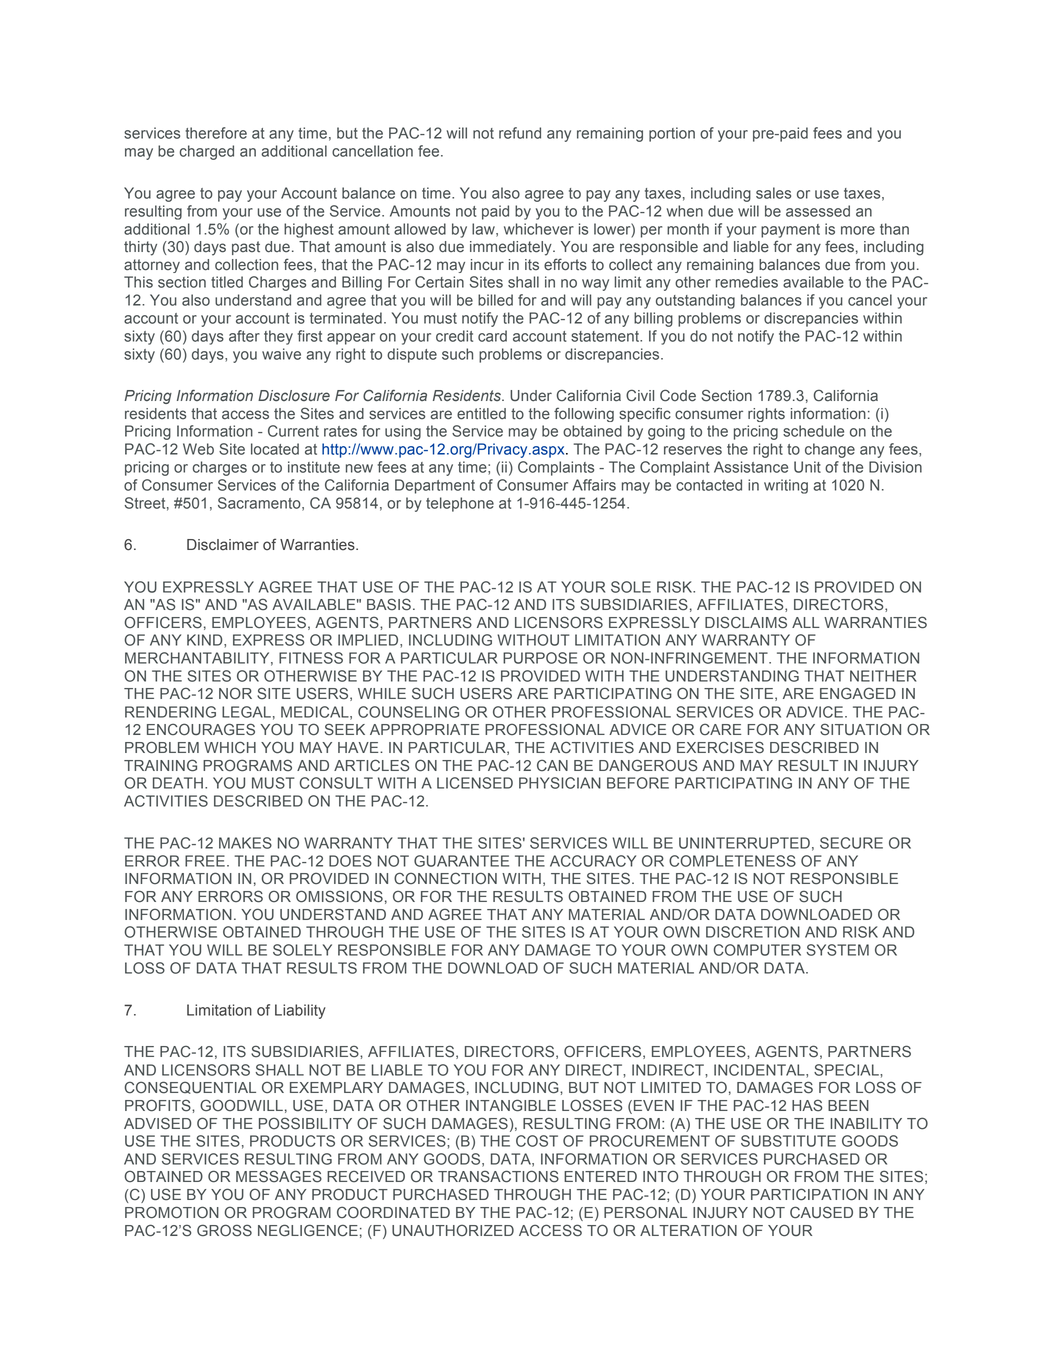 The height and width of the document is (1366, 1055). I want to click on writing, so click(786, 486).
